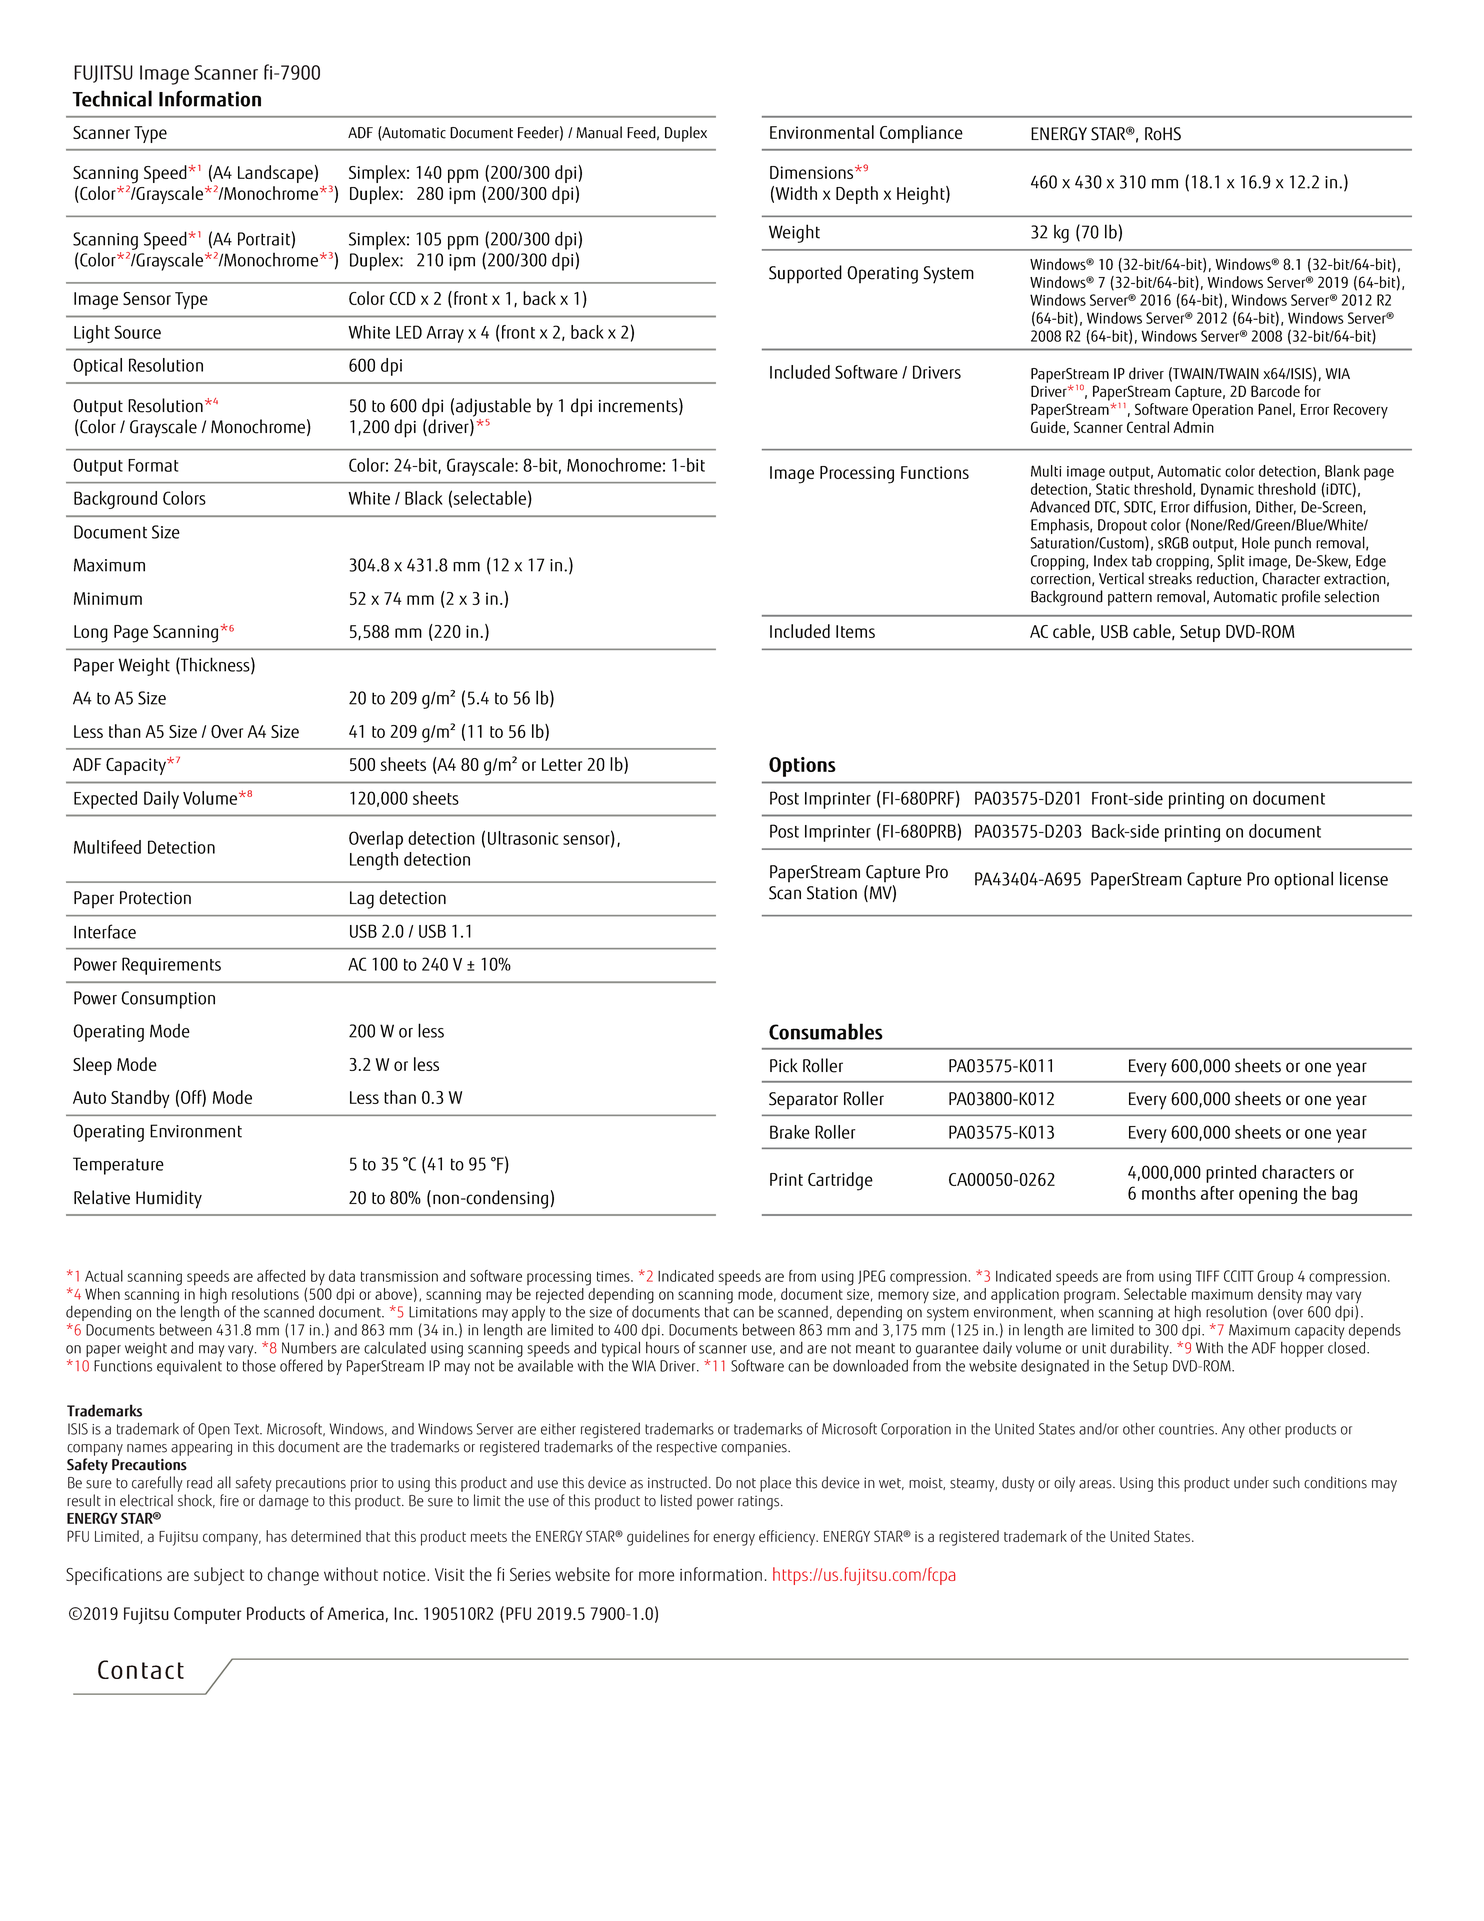 This page has width=1484, height=1921. I want to click on Dimensions, so click(813, 172).
